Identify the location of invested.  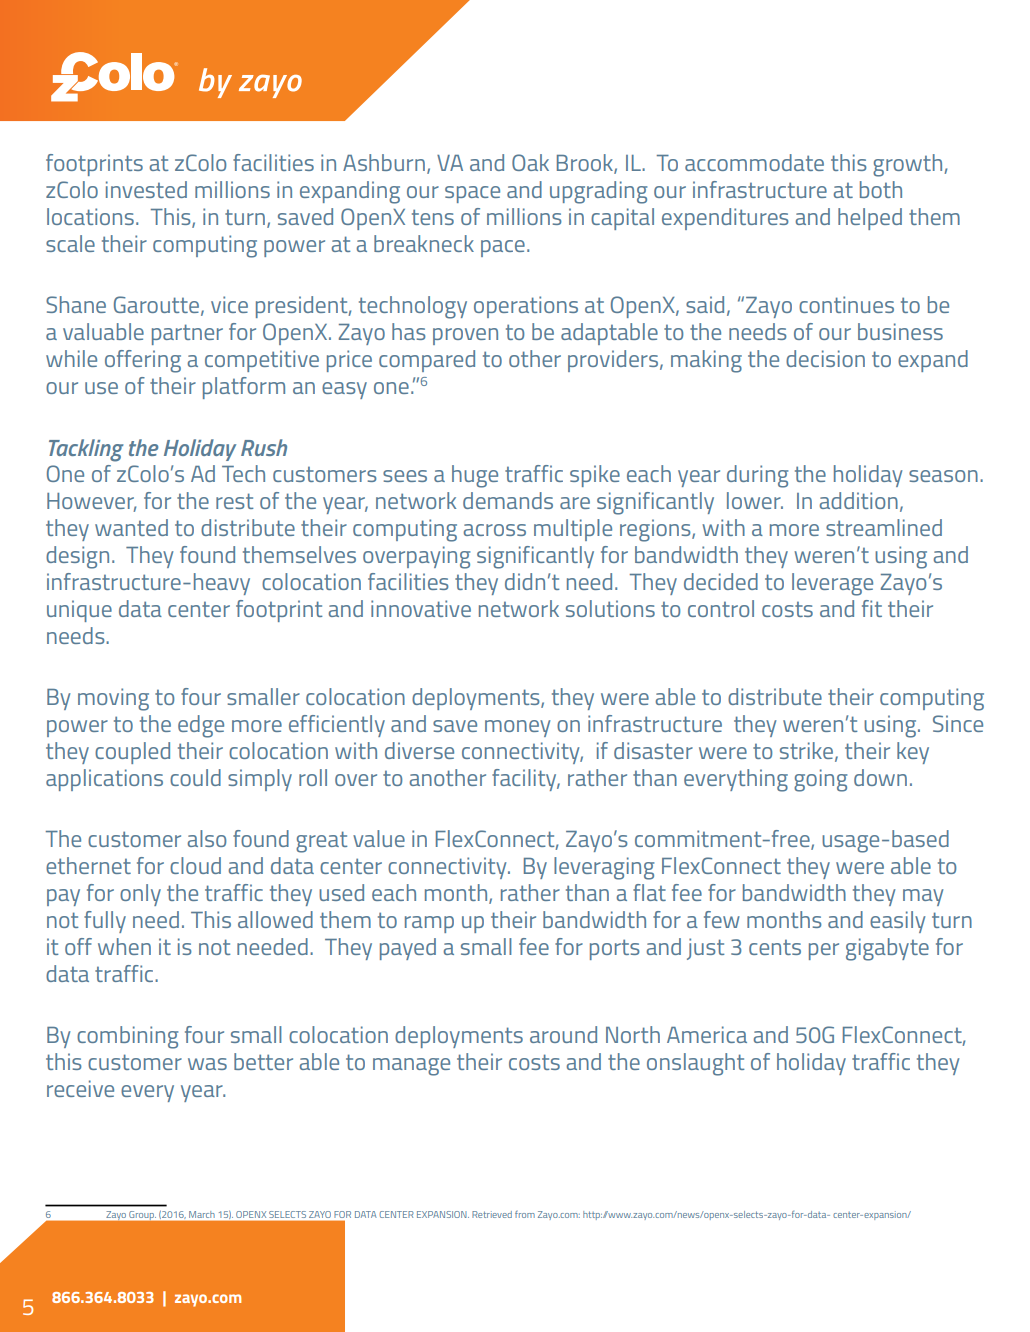
(146, 189).
